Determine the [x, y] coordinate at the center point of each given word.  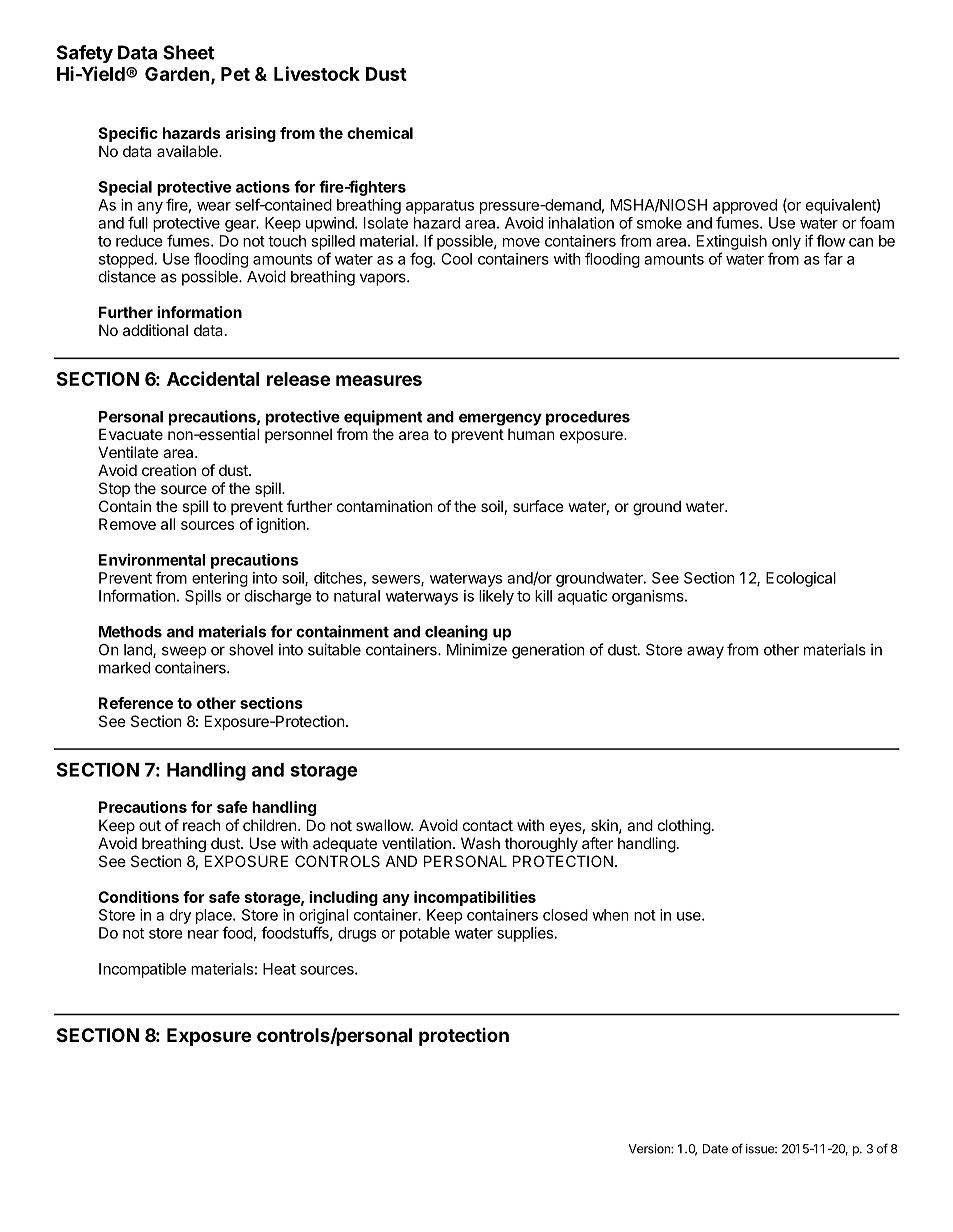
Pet [235, 74]
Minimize [477, 649]
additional [155, 330]
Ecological [801, 579]
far [833, 258]
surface [538, 506]
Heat [279, 969]
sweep [184, 652]
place [215, 916]
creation [169, 470]
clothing [684, 827]
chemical [380, 133]
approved [745, 206]
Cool [456, 259]
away [705, 652]
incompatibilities [475, 898]
